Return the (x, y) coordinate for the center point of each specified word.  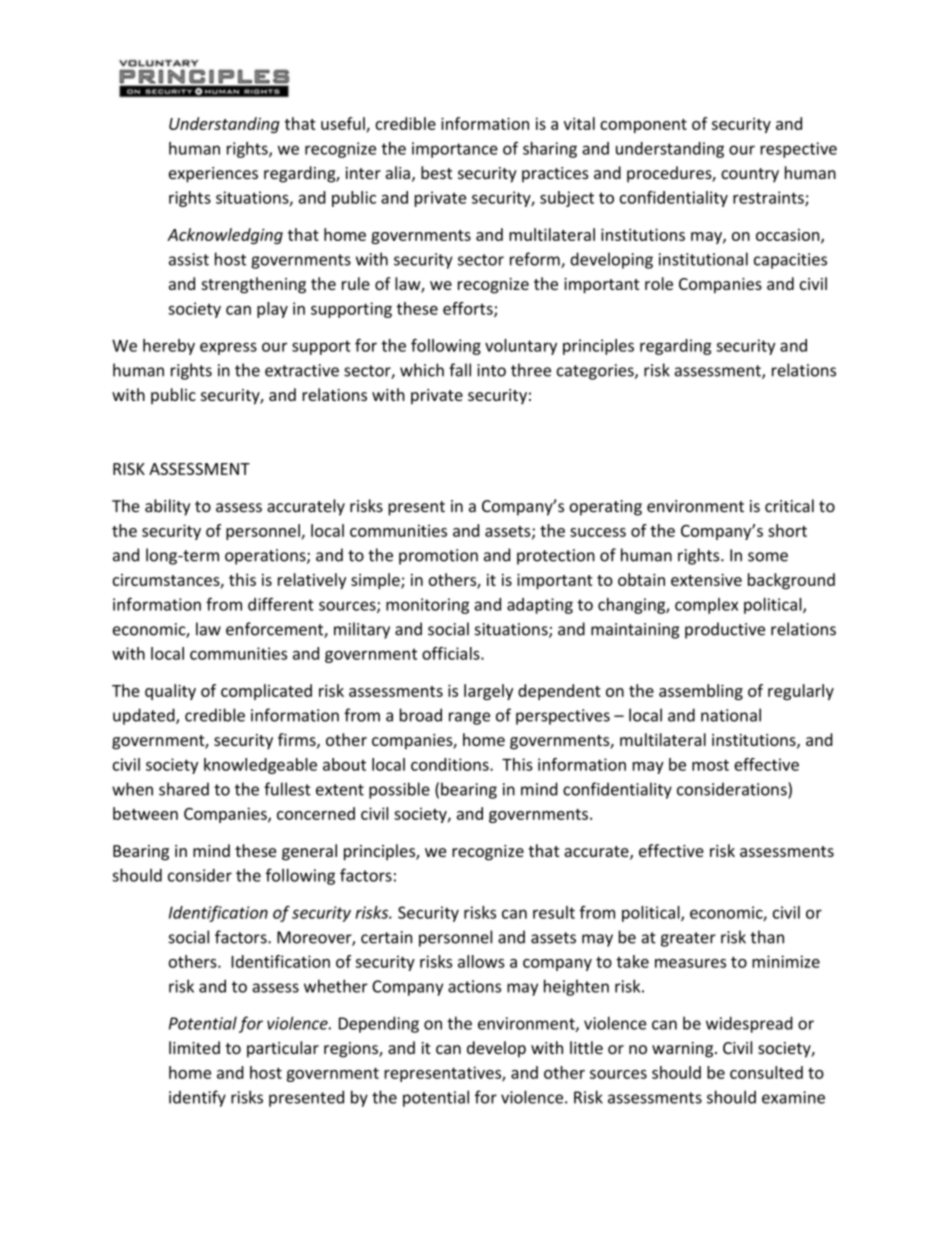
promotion (438, 557)
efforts (469, 309)
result (554, 912)
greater (688, 939)
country (750, 175)
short (787, 530)
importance (455, 150)
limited (194, 1047)
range (469, 718)
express (228, 348)
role (659, 283)
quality (170, 692)
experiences (213, 175)
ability (167, 507)
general (309, 852)
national (731, 715)
